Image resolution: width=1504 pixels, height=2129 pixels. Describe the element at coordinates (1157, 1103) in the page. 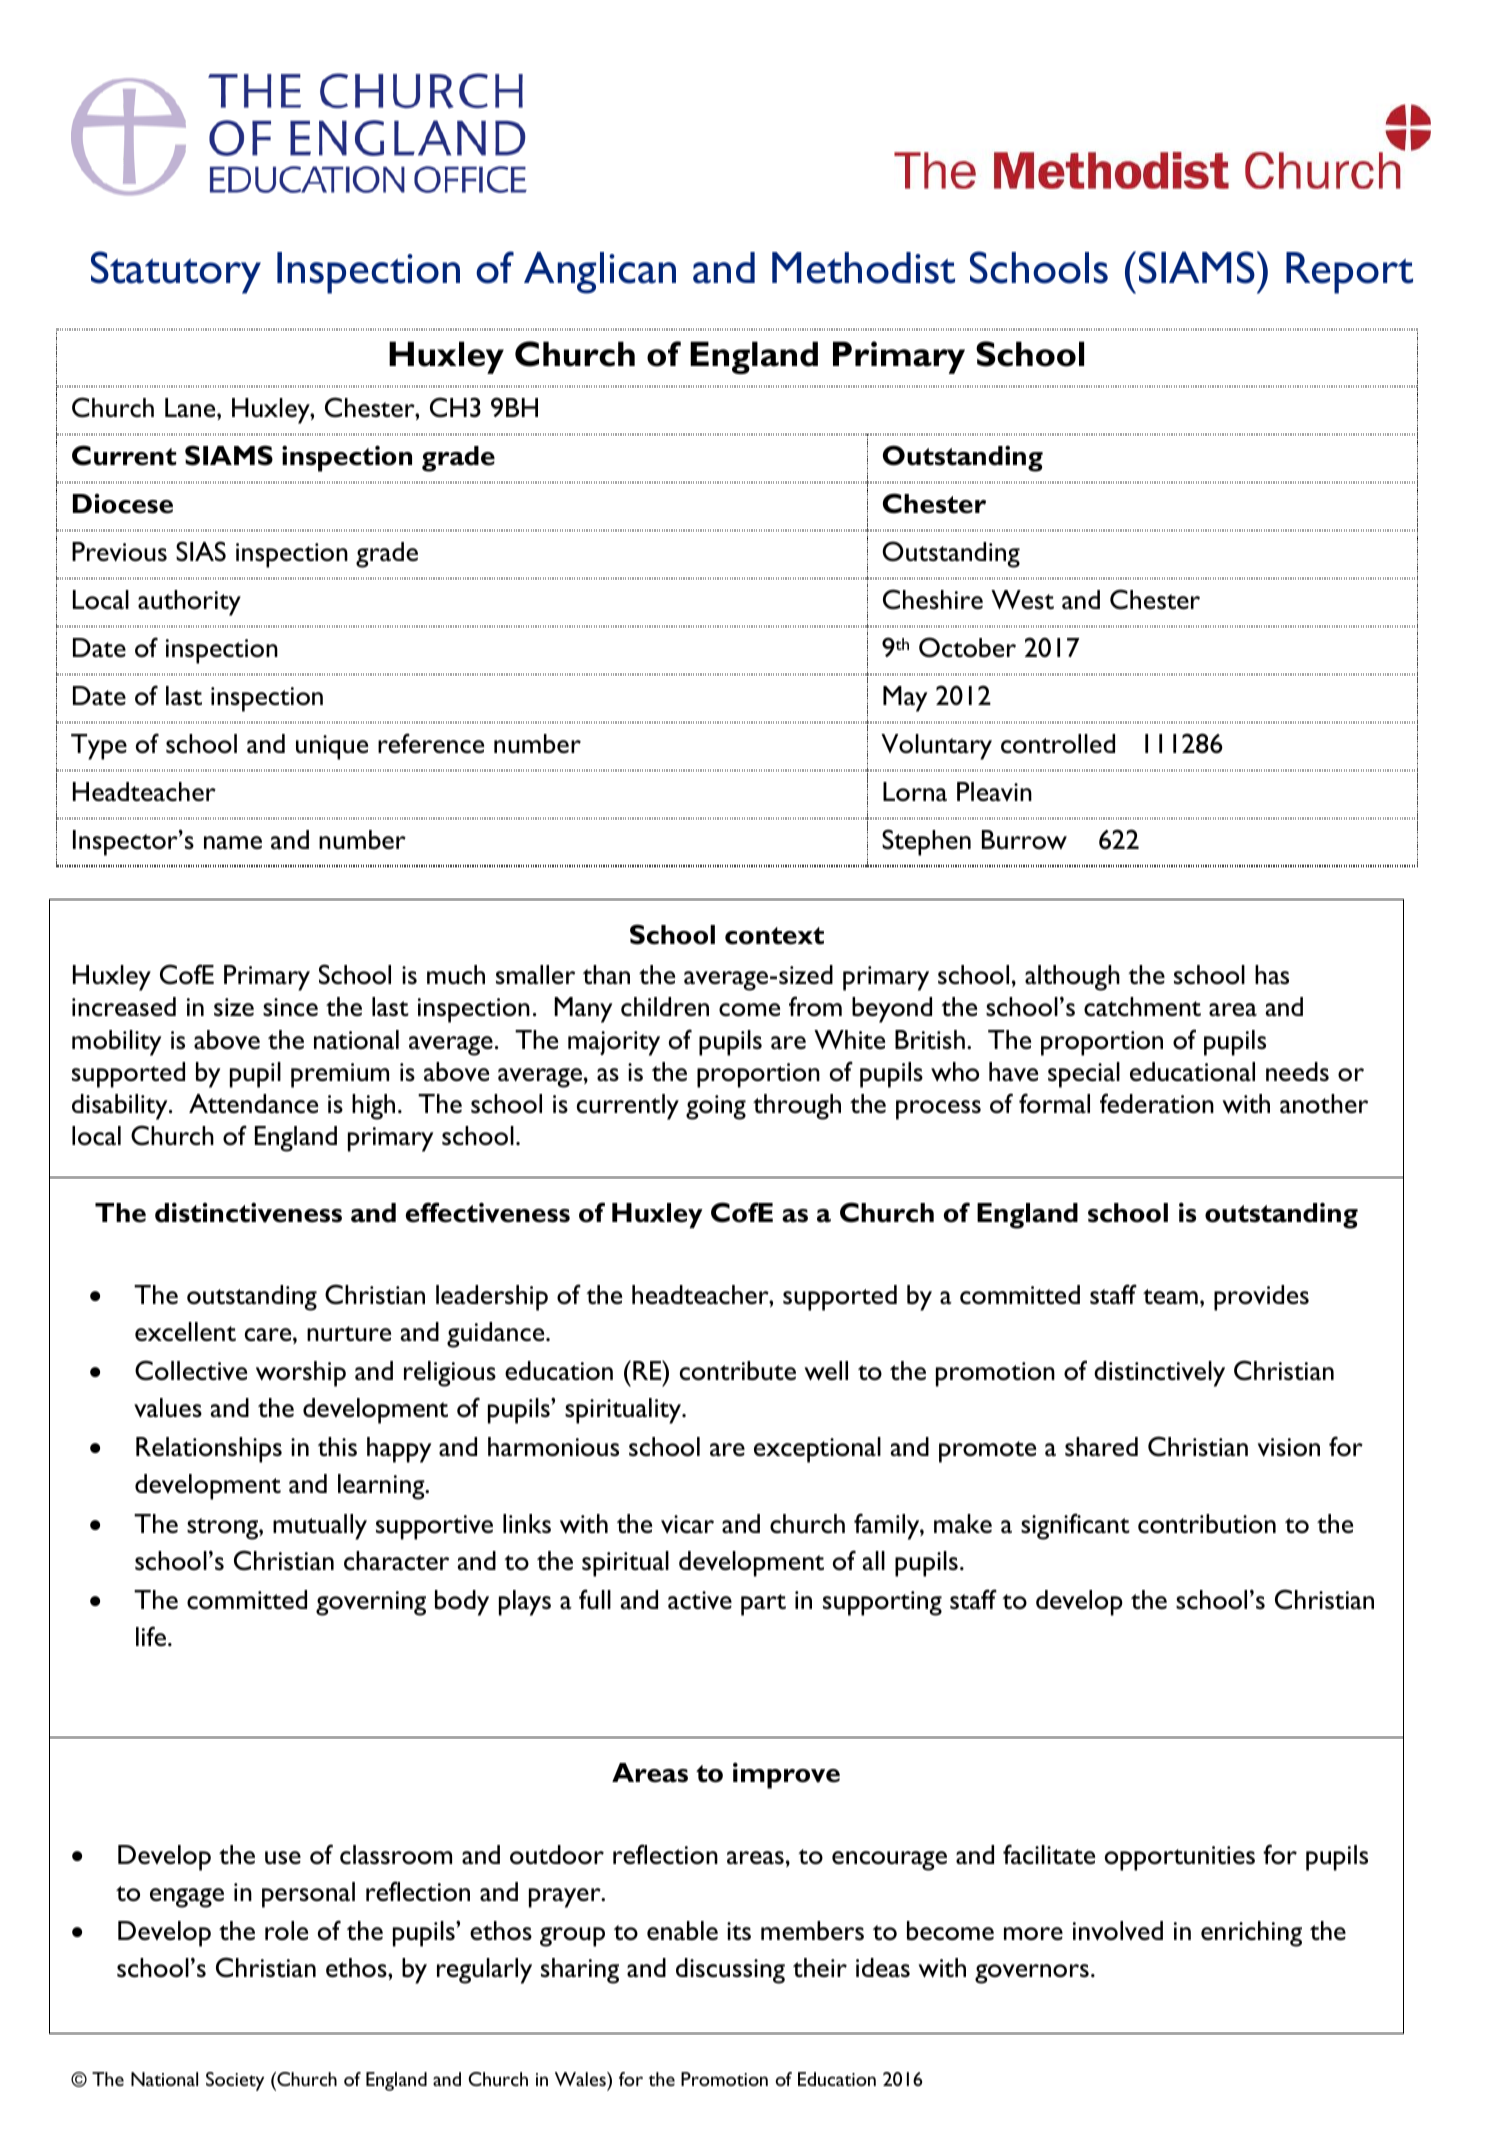

I see `federation` at that location.
